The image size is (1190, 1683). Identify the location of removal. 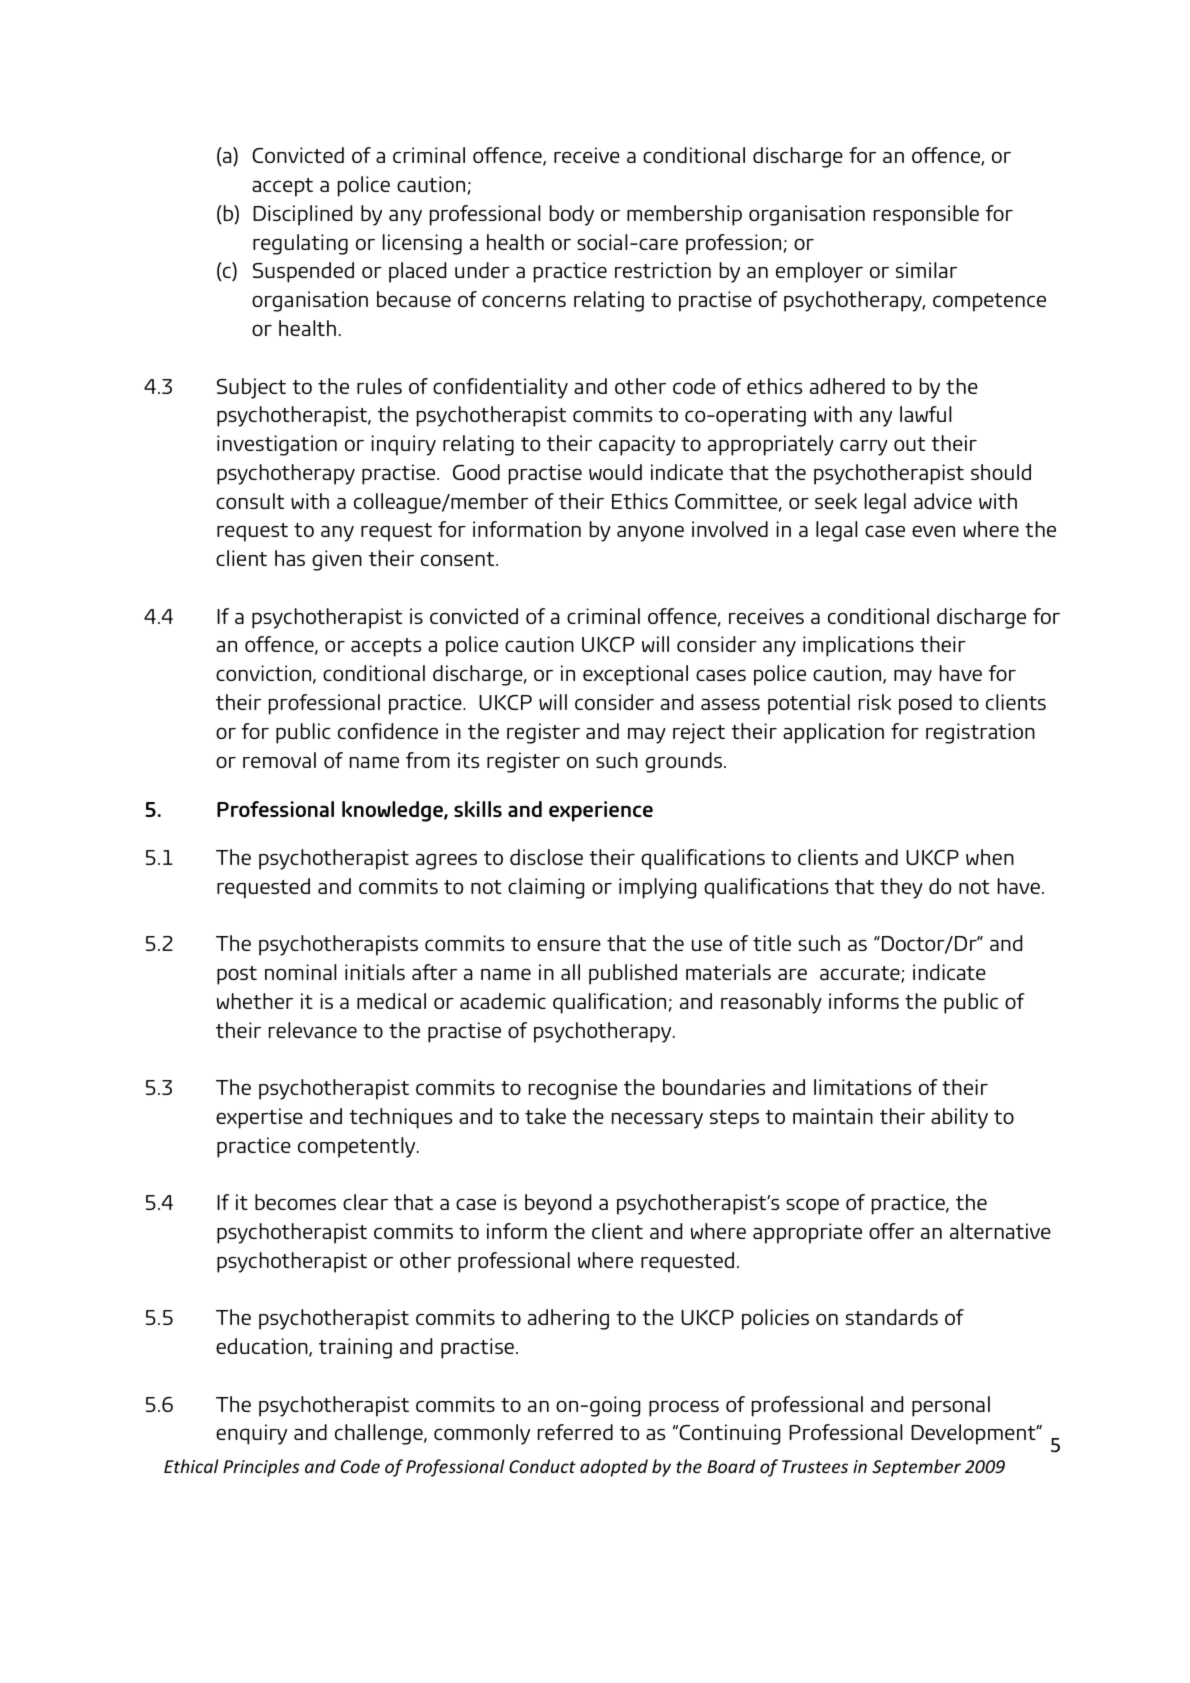
(279, 760).
